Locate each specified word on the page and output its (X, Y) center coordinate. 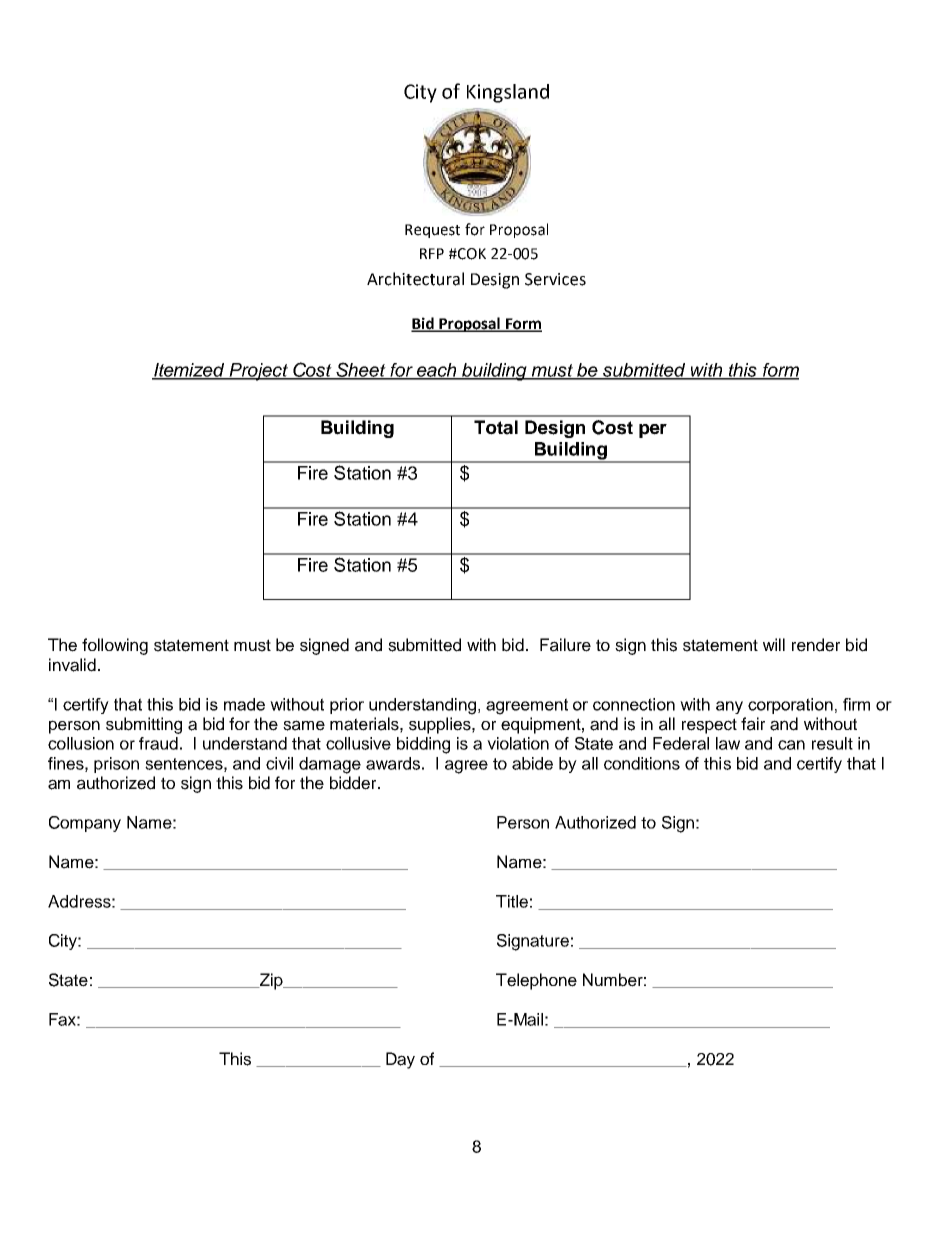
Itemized (189, 371)
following (115, 646)
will (774, 644)
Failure (565, 645)
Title (512, 901)
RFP (432, 253)
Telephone (536, 981)
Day (400, 1060)
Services (555, 279)
